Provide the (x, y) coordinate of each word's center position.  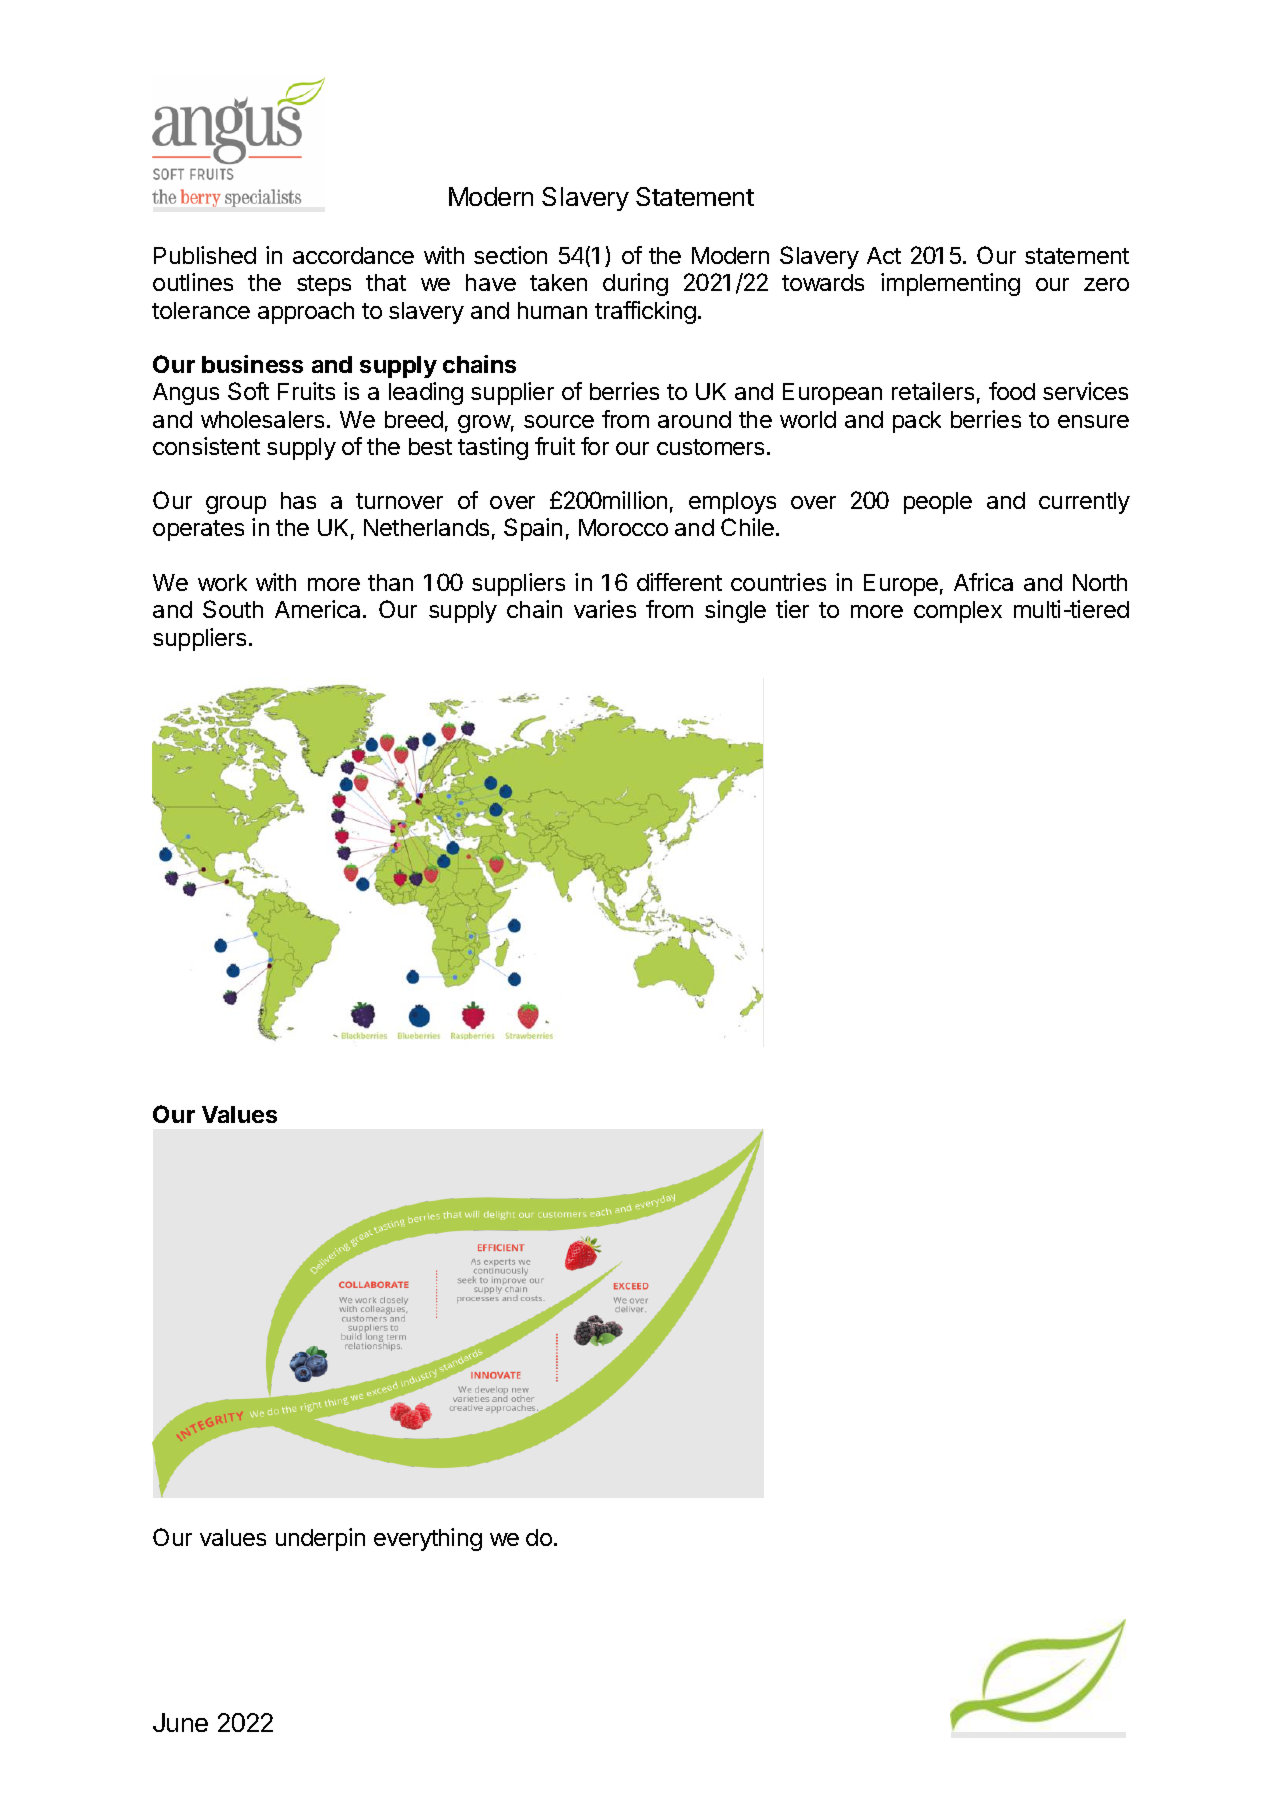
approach (306, 313)
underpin (320, 1539)
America (319, 609)
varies (605, 609)
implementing (950, 284)
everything (428, 1539)
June (180, 1722)
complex (958, 612)
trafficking (645, 312)
